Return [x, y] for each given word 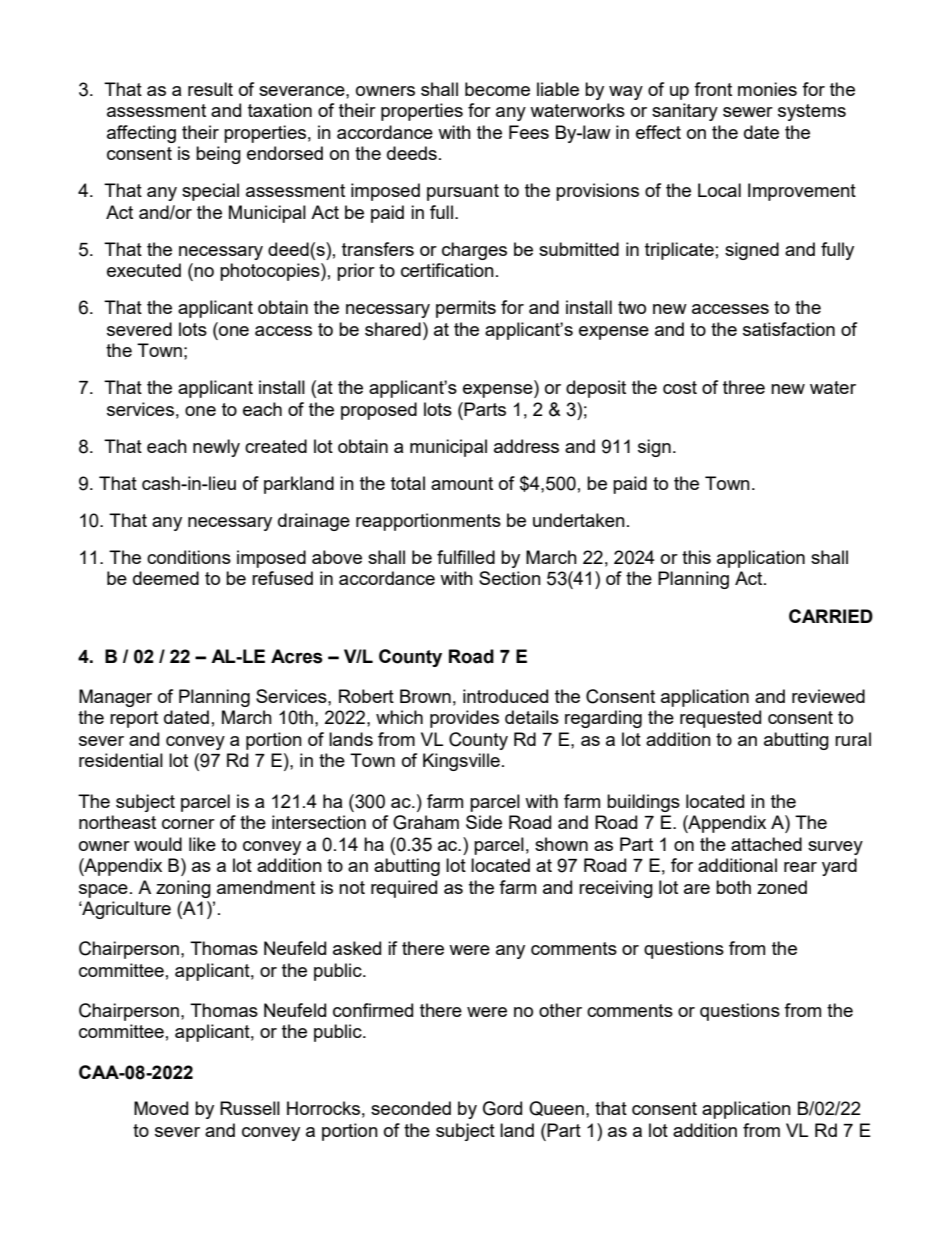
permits [466, 309]
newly [216, 448]
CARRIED [831, 616]
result [210, 89]
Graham [426, 822]
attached [766, 844]
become [497, 89]
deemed [166, 578]
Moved [161, 1108]
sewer [748, 112]
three [744, 387]
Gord [502, 1108]
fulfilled [466, 557]
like [202, 844]
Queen [556, 1108]
